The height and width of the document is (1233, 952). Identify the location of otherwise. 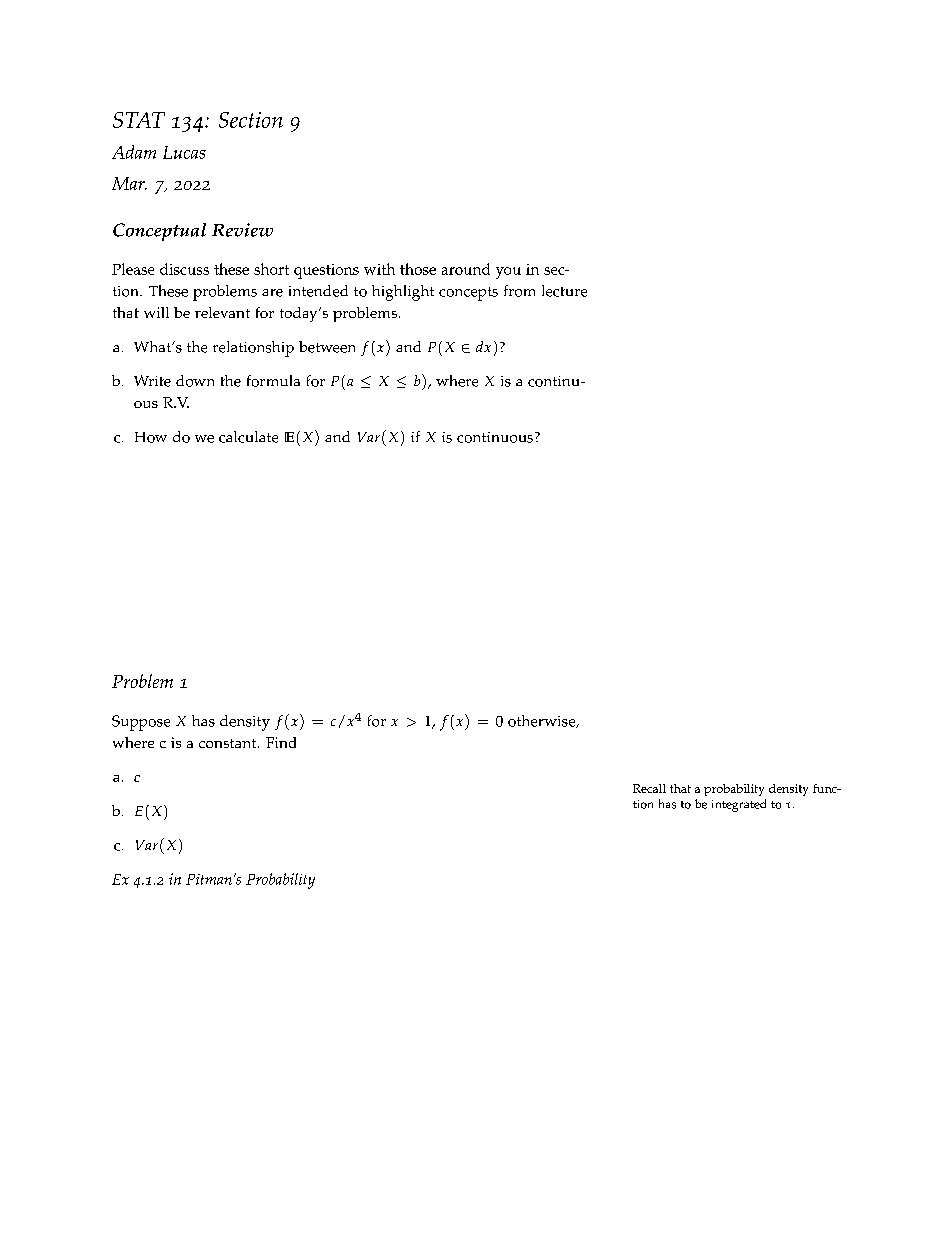
(543, 721).
